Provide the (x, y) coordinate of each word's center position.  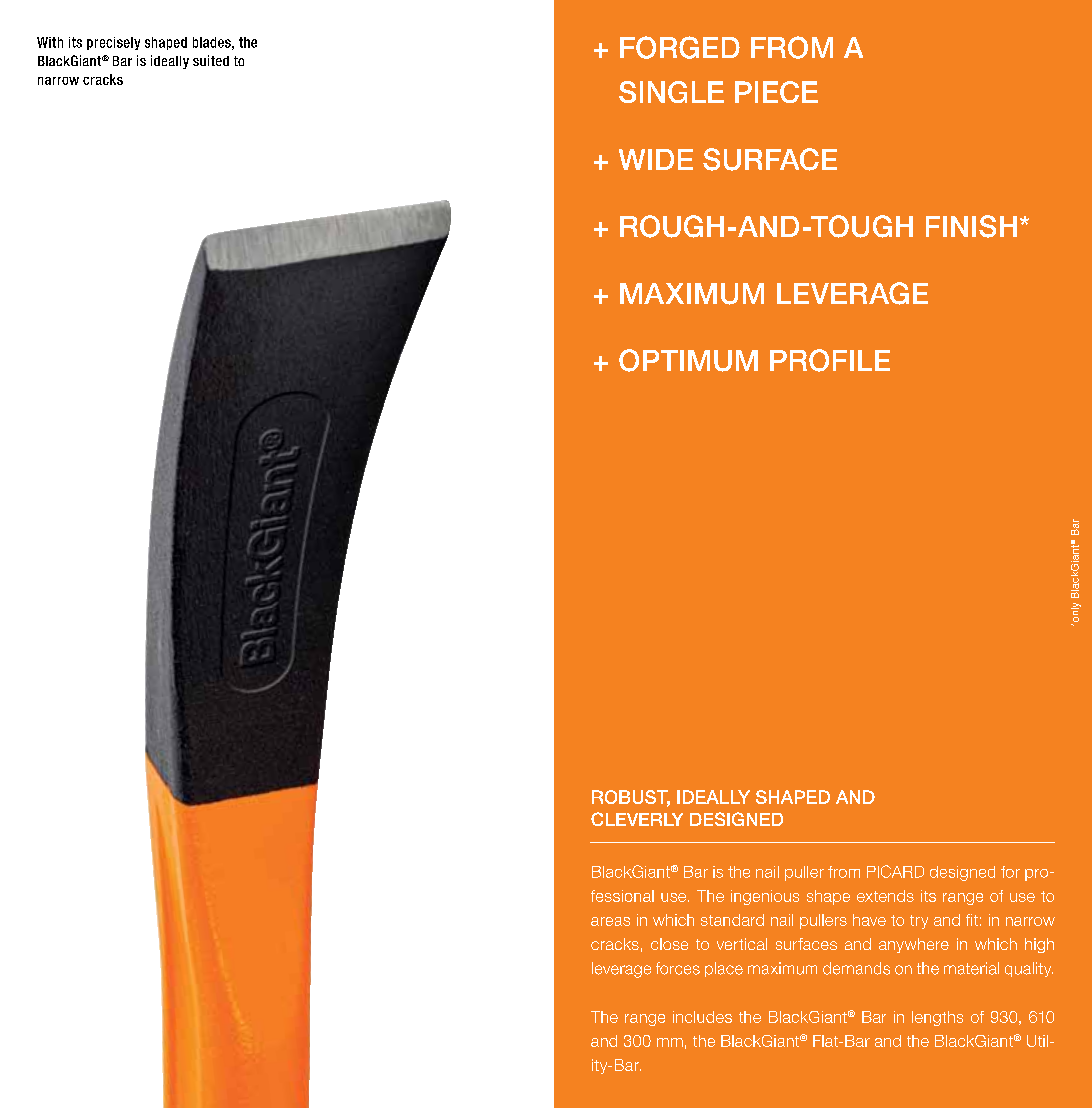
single (671, 92)
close (669, 944)
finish (971, 226)
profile (830, 360)
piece (776, 92)
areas (610, 921)
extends (885, 896)
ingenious (765, 897)
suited (211, 60)
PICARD (895, 871)
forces (678, 968)
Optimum (688, 360)
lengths (937, 1018)
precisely (113, 43)
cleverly (637, 819)
